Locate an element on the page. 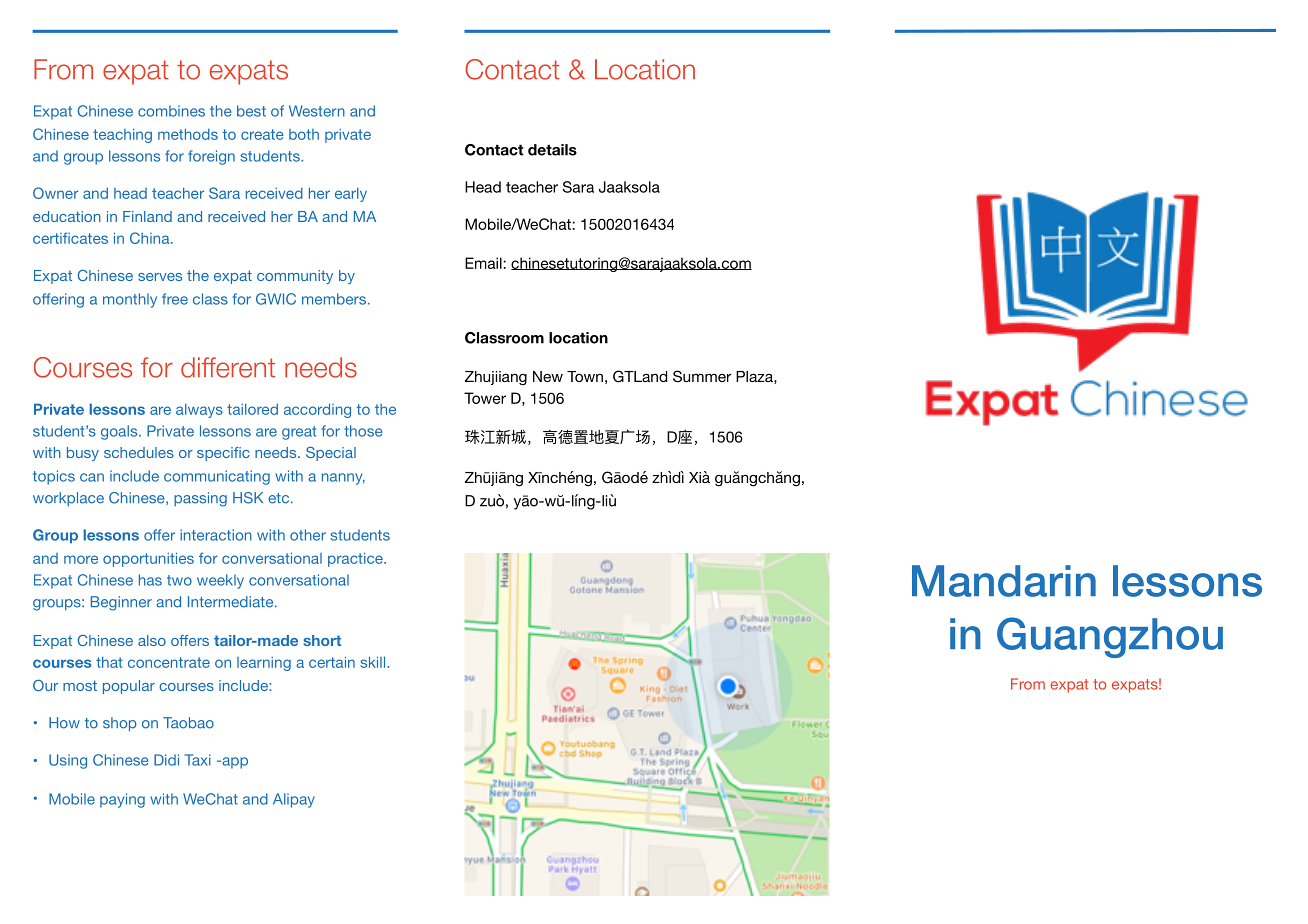  Intermediate is located at coordinates (232, 602).
